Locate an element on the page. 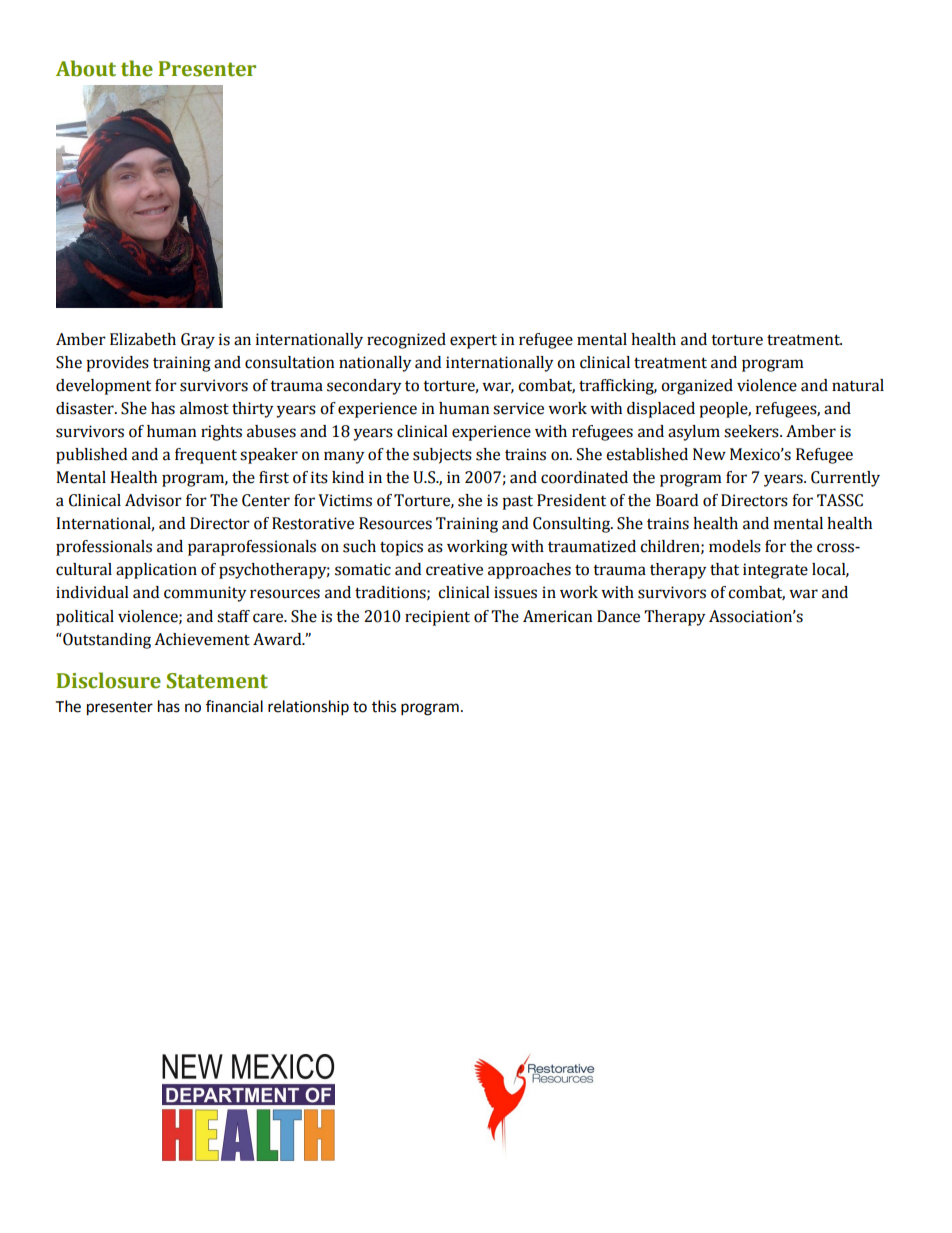 The height and width of the document is (1233, 952). service is located at coordinates (518, 408).
